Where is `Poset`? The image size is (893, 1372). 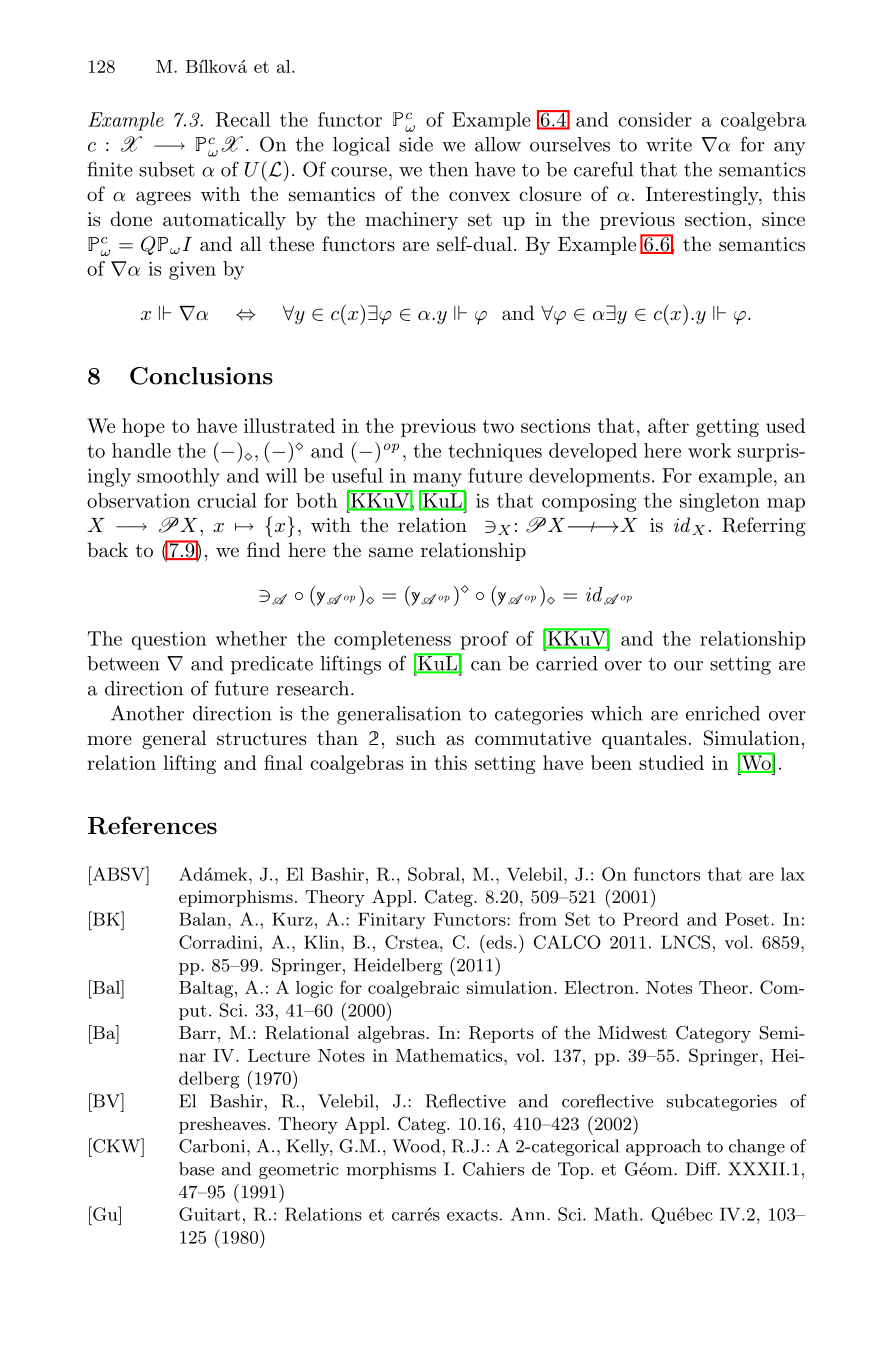 Poset is located at coordinates (747, 919).
